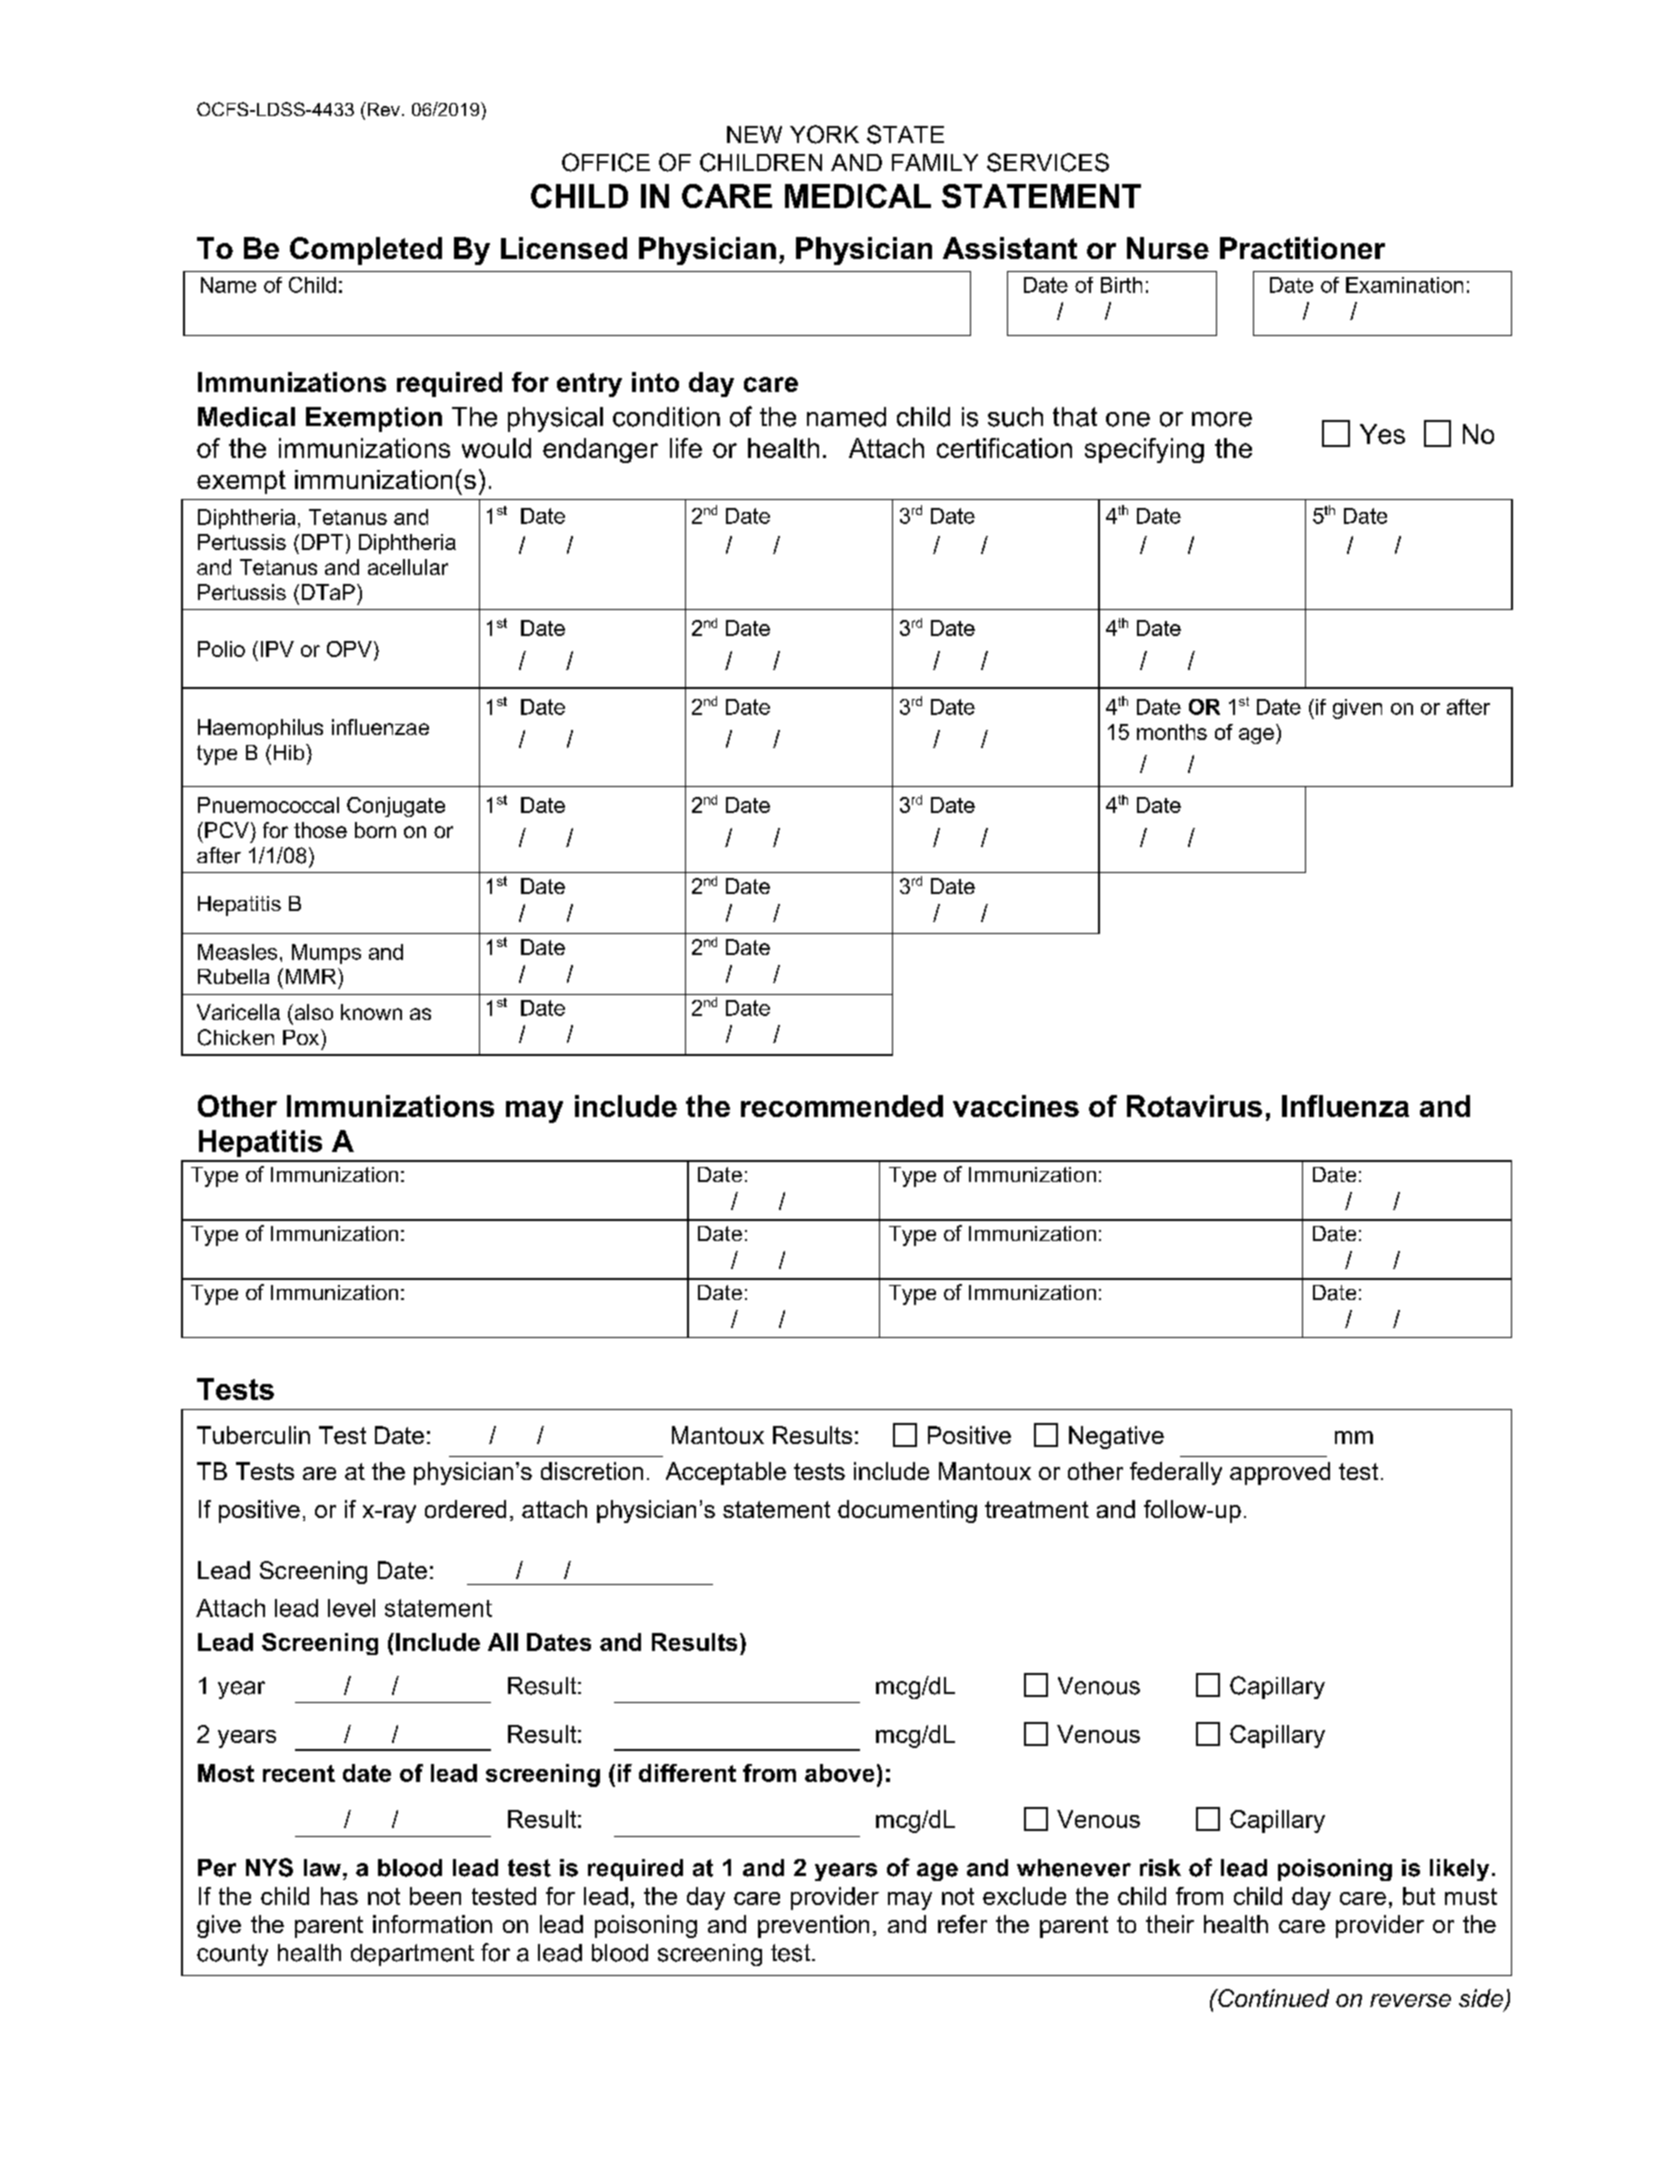  What do you see at coordinates (1194, 1106) in the page?
I see `Rotavirus` at bounding box center [1194, 1106].
